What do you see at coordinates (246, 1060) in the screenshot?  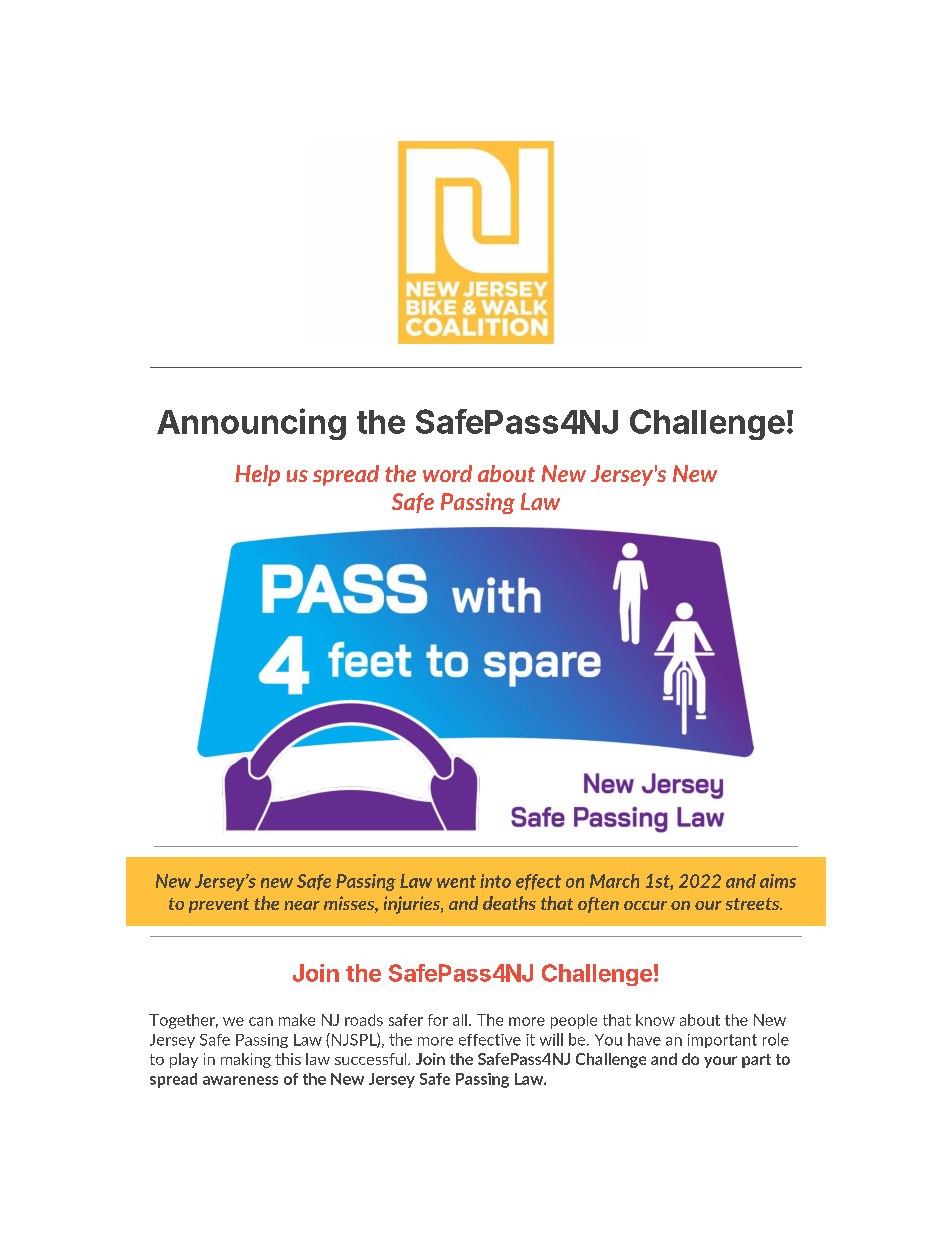 I see `making` at bounding box center [246, 1060].
